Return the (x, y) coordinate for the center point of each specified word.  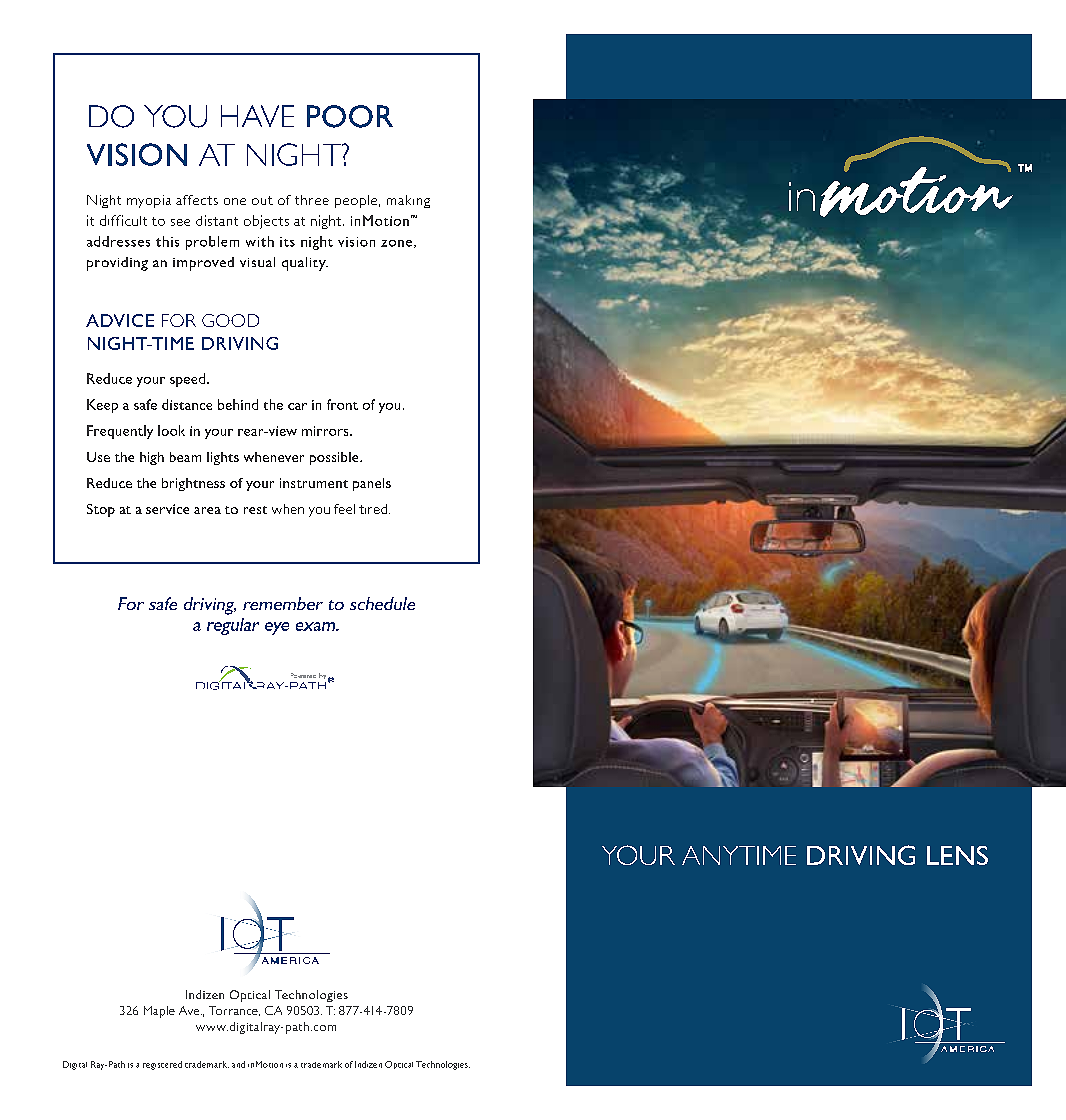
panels (372, 484)
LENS (957, 855)
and (238, 1064)
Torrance (234, 1011)
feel (344, 509)
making (408, 201)
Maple (159, 1012)
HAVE (257, 116)
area (207, 510)
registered (162, 1065)
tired (374, 509)
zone (396, 243)
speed (187, 380)
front (342, 404)
